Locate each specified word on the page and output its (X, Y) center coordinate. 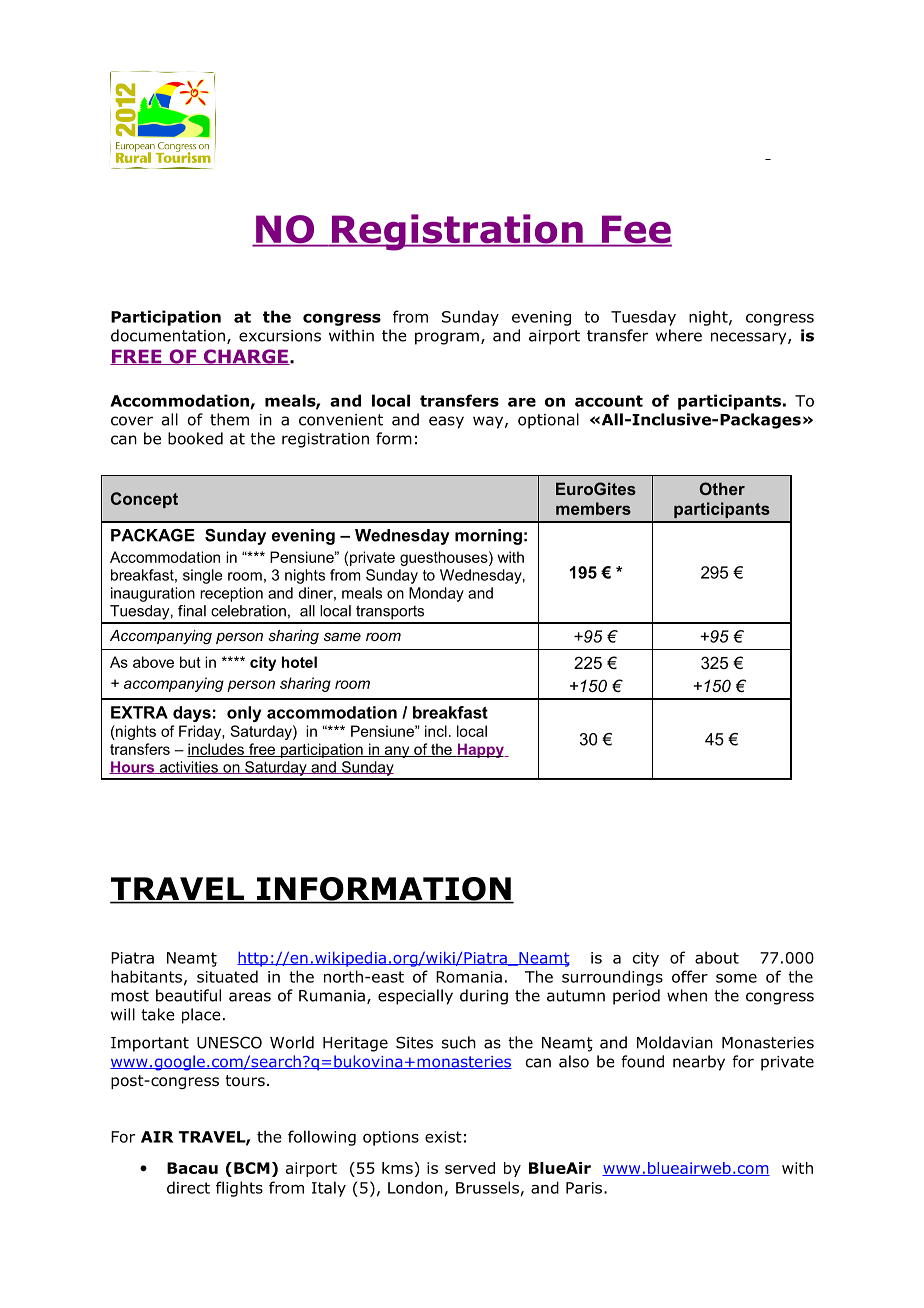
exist (443, 1137)
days (192, 714)
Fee (635, 230)
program (447, 338)
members (593, 508)
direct (188, 1187)
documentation (168, 335)
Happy (480, 750)
